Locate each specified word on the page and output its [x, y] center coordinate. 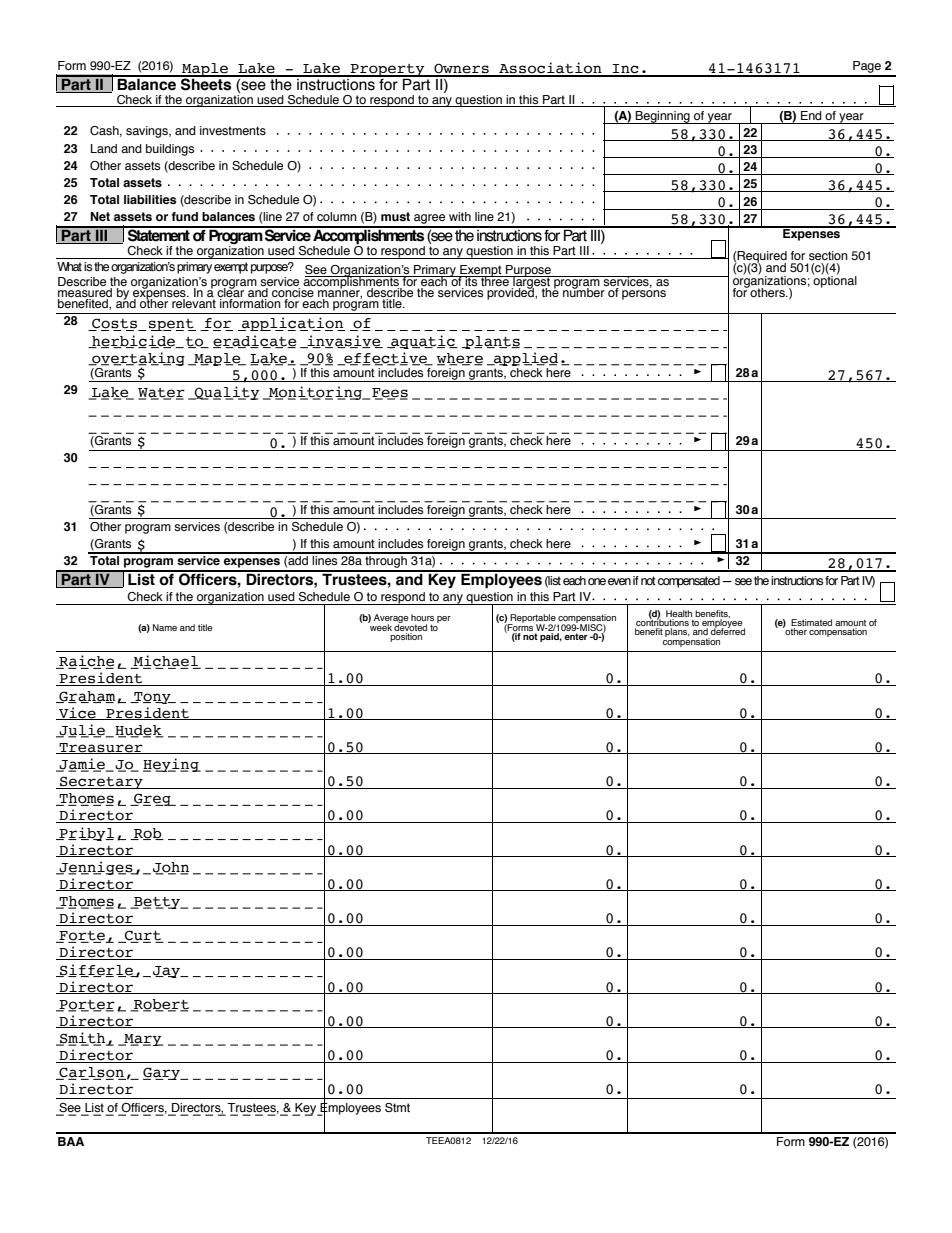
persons [644, 295]
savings [148, 132]
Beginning [663, 117]
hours [422, 617]
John [171, 868]
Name [165, 627]
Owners [461, 69]
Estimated [811, 622]
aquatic [423, 342]
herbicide [133, 341]
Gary [162, 1073]
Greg [152, 799]
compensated [689, 582]
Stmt [397, 1107]
